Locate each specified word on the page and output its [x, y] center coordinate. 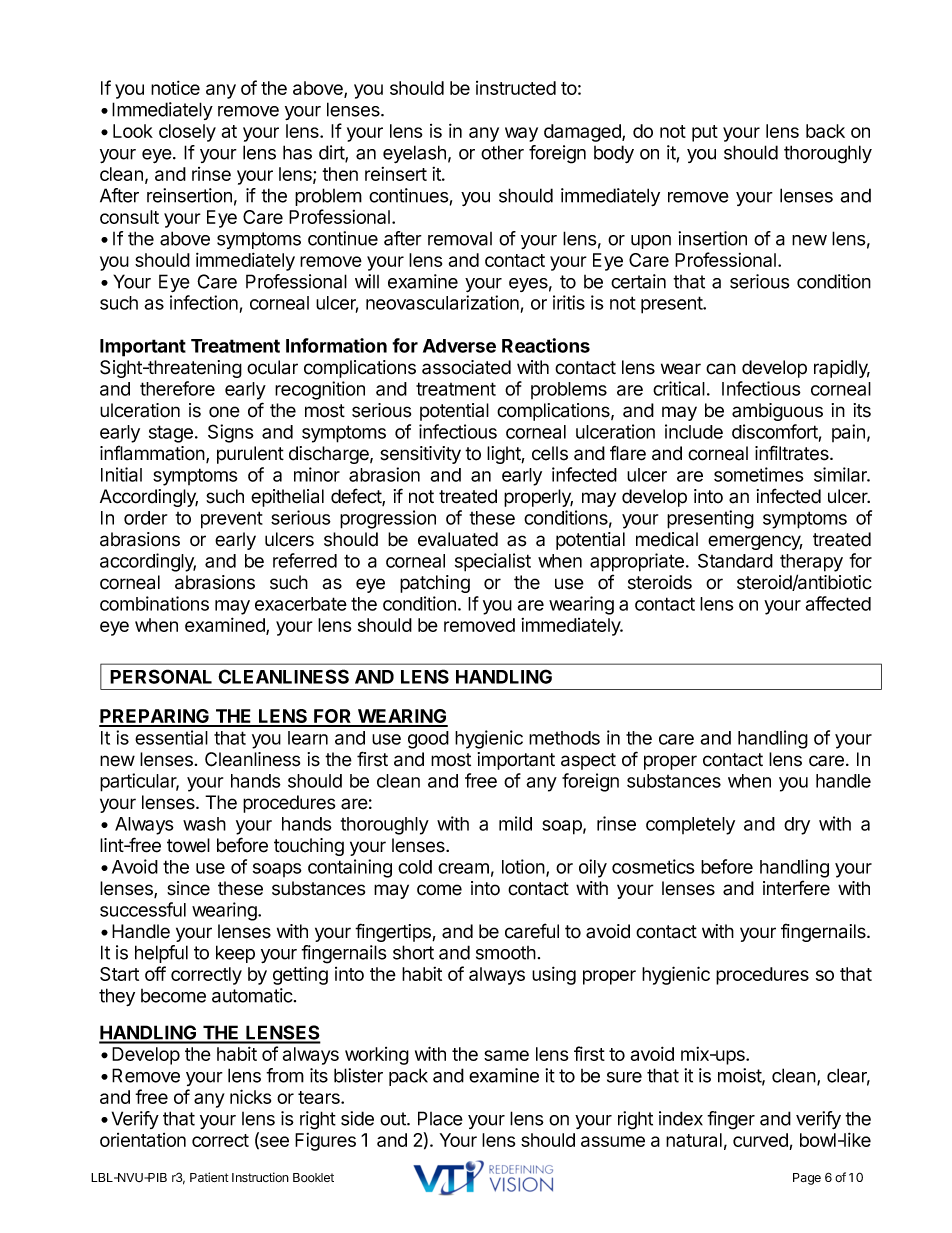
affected [838, 603]
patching [435, 584]
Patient [209, 1177]
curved [761, 1141]
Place [440, 1118]
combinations [154, 603]
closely [187, 133]
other [502, 152]
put [705, 133]
